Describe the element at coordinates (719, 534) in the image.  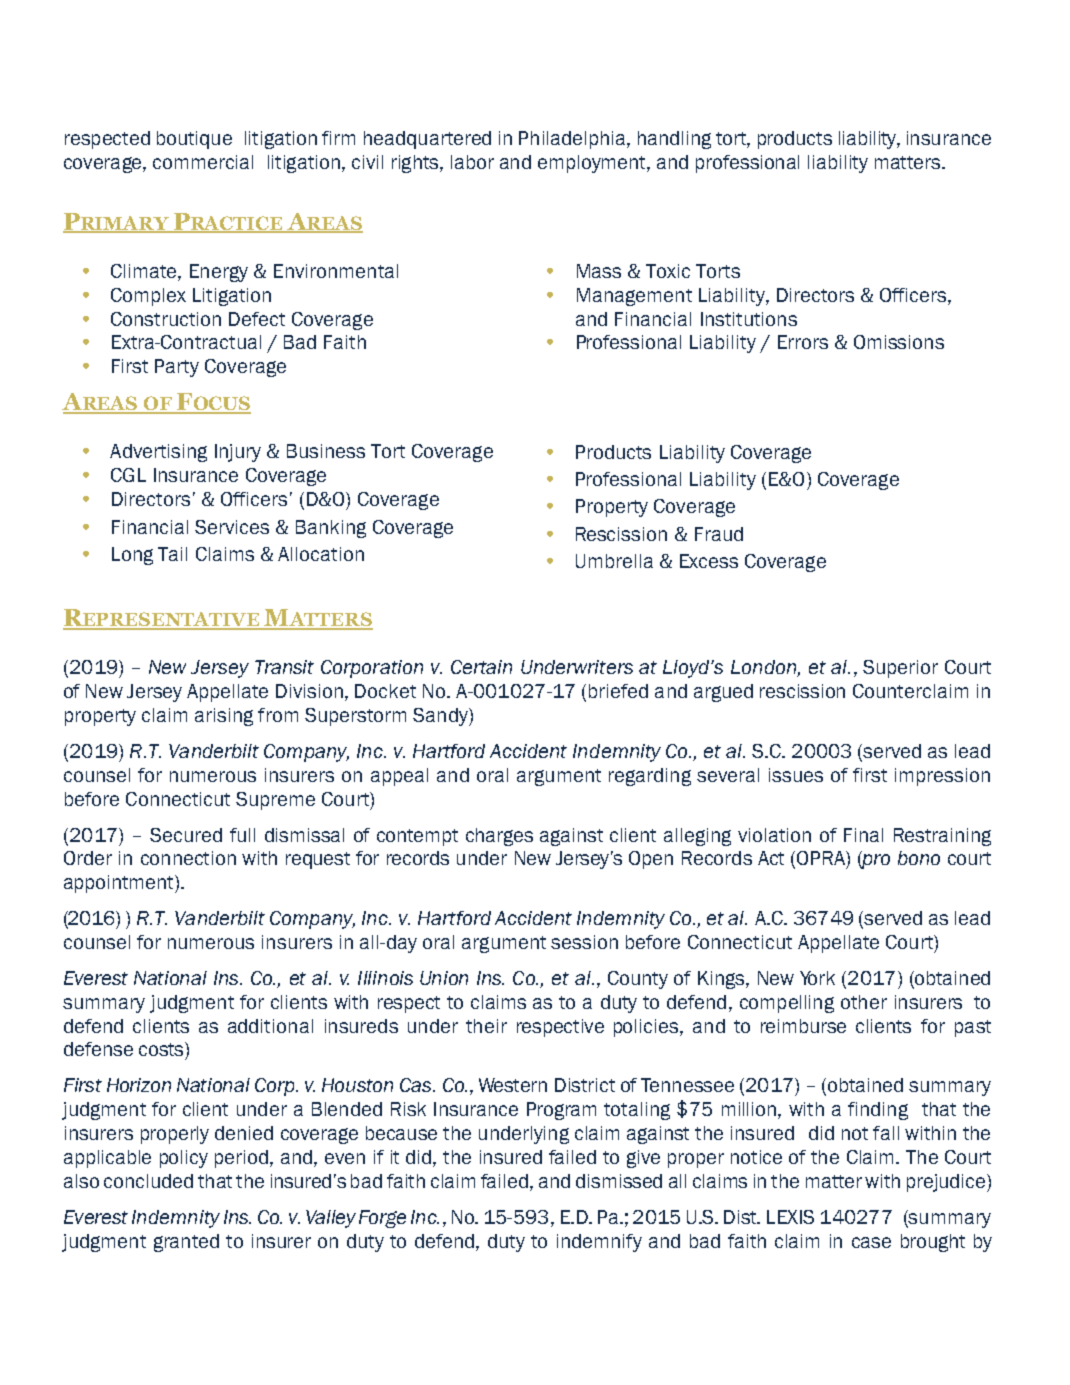
I see `Fraud` at that location.
